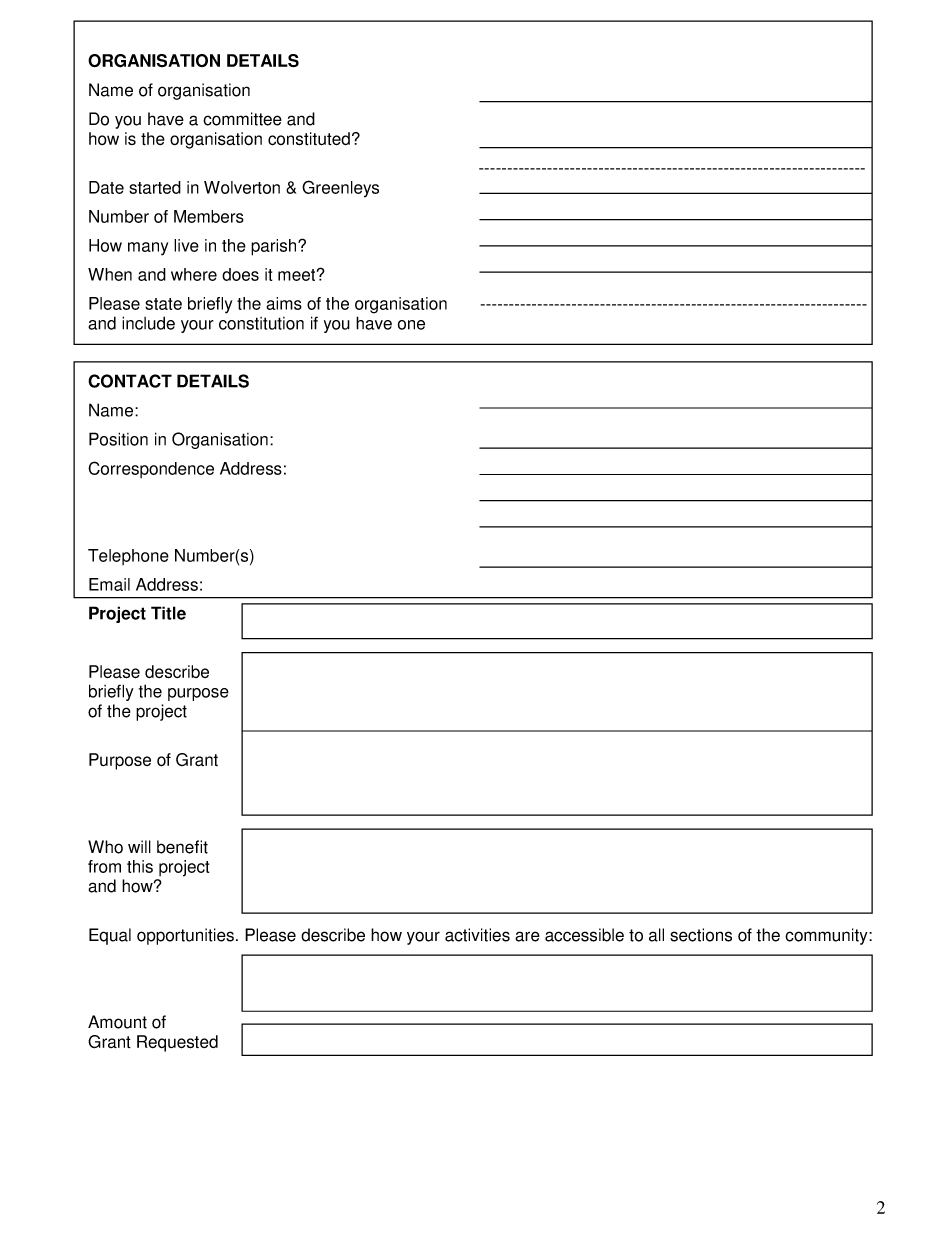  Describe the element at coordinates (477, 935) in the screenshot. I see `activities` at that location.
